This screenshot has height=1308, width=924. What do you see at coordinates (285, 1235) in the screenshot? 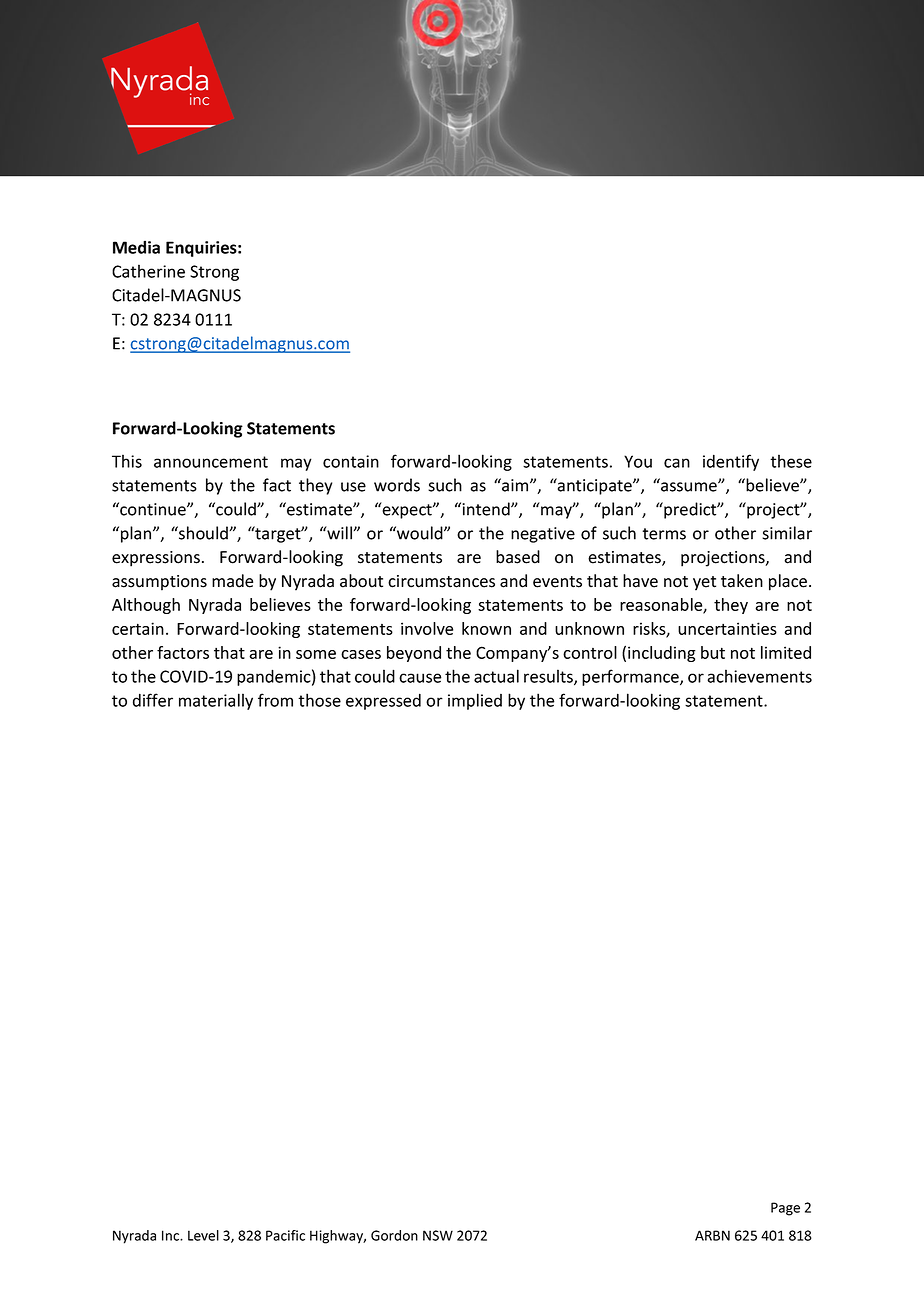
I see `Pacific` at bounding box center [285, 1235].
